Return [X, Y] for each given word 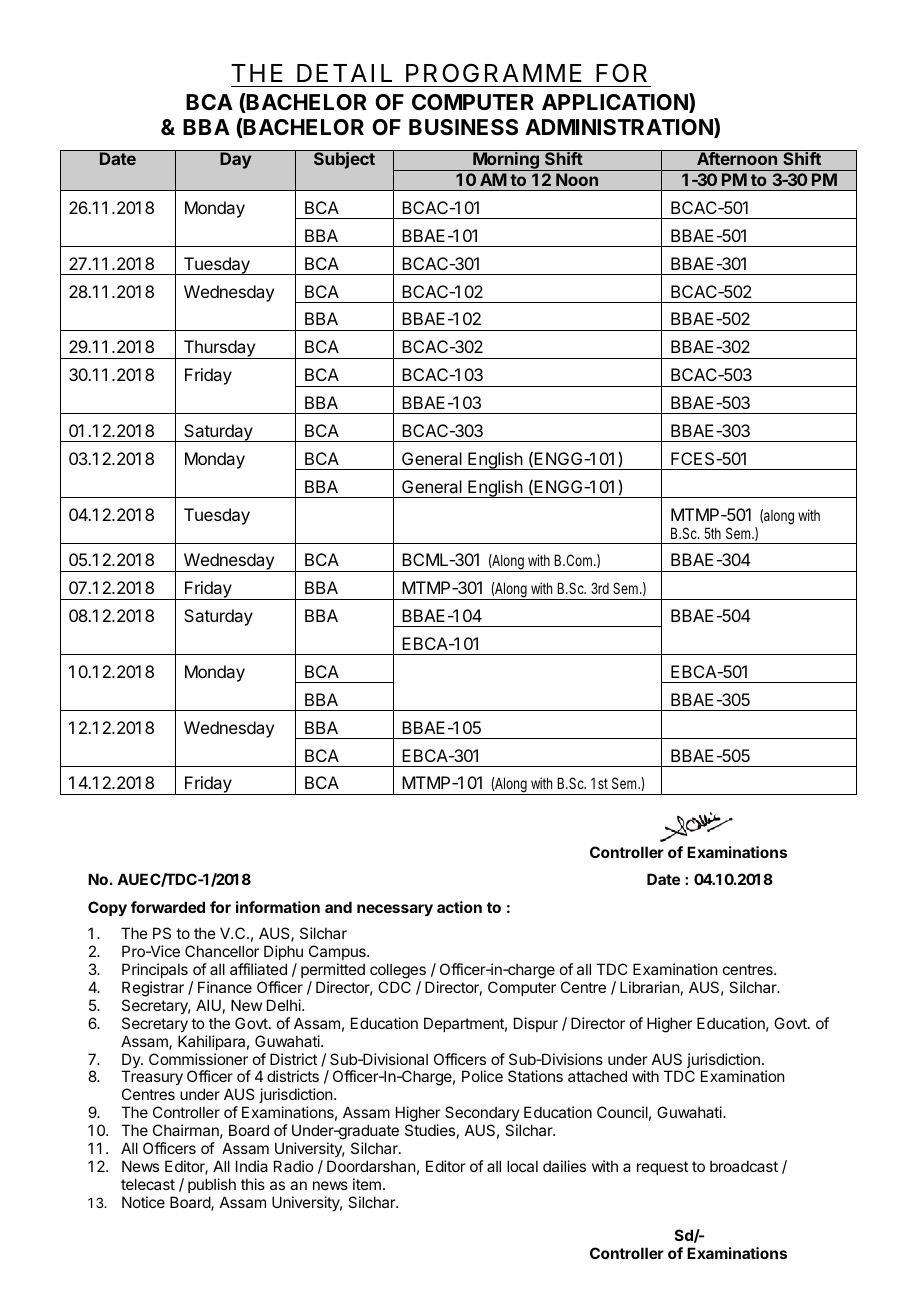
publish [212, 1185]
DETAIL [344, 73]
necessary [395, 910]
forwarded [168, 907]
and [338, 907]
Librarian [649, 987]
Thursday [219, 349]
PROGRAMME [494, 73]
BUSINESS [463, 127]
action [459, 907]
